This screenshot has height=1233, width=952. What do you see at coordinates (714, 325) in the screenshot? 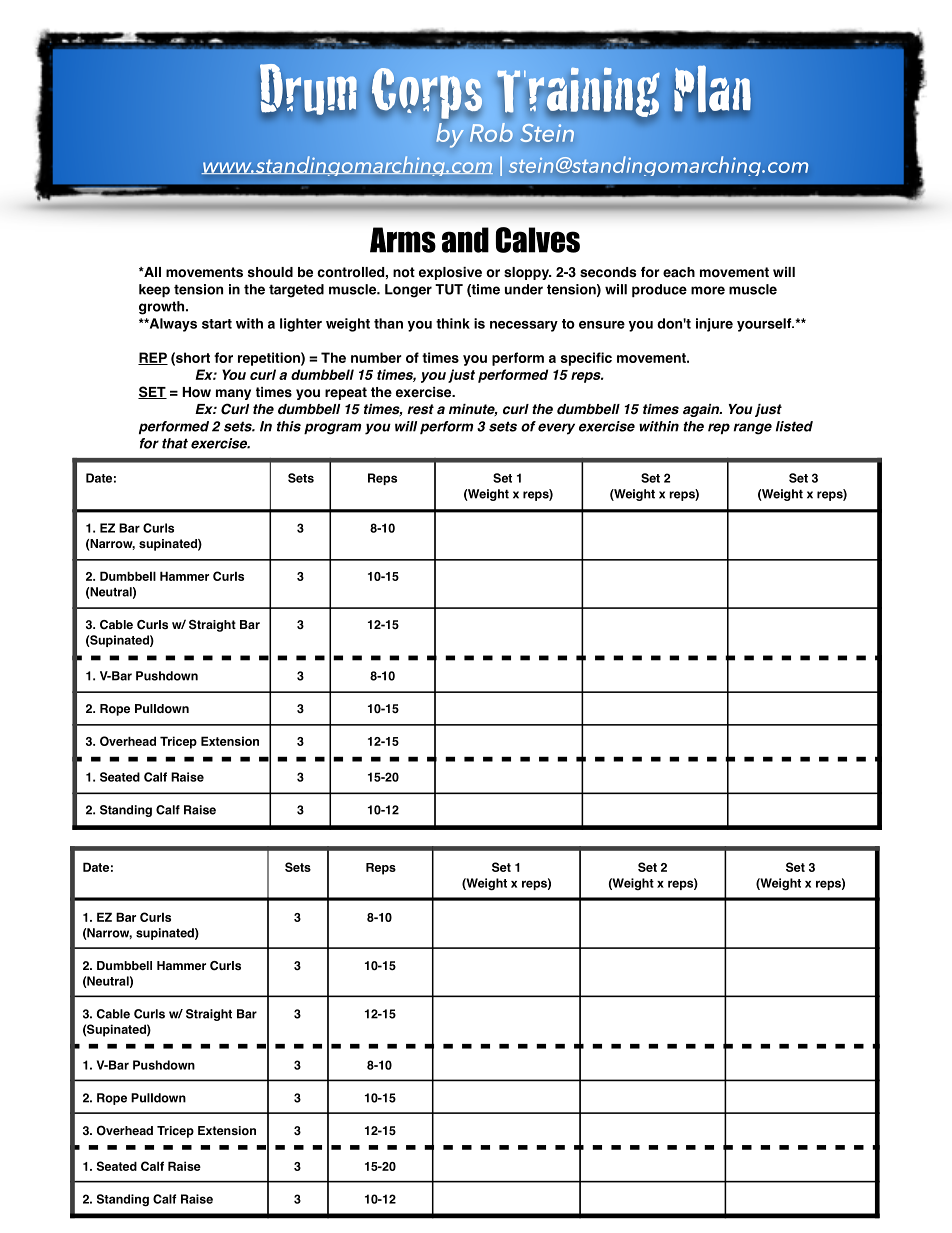
I see `injure` at bounding box center [714, 325].
